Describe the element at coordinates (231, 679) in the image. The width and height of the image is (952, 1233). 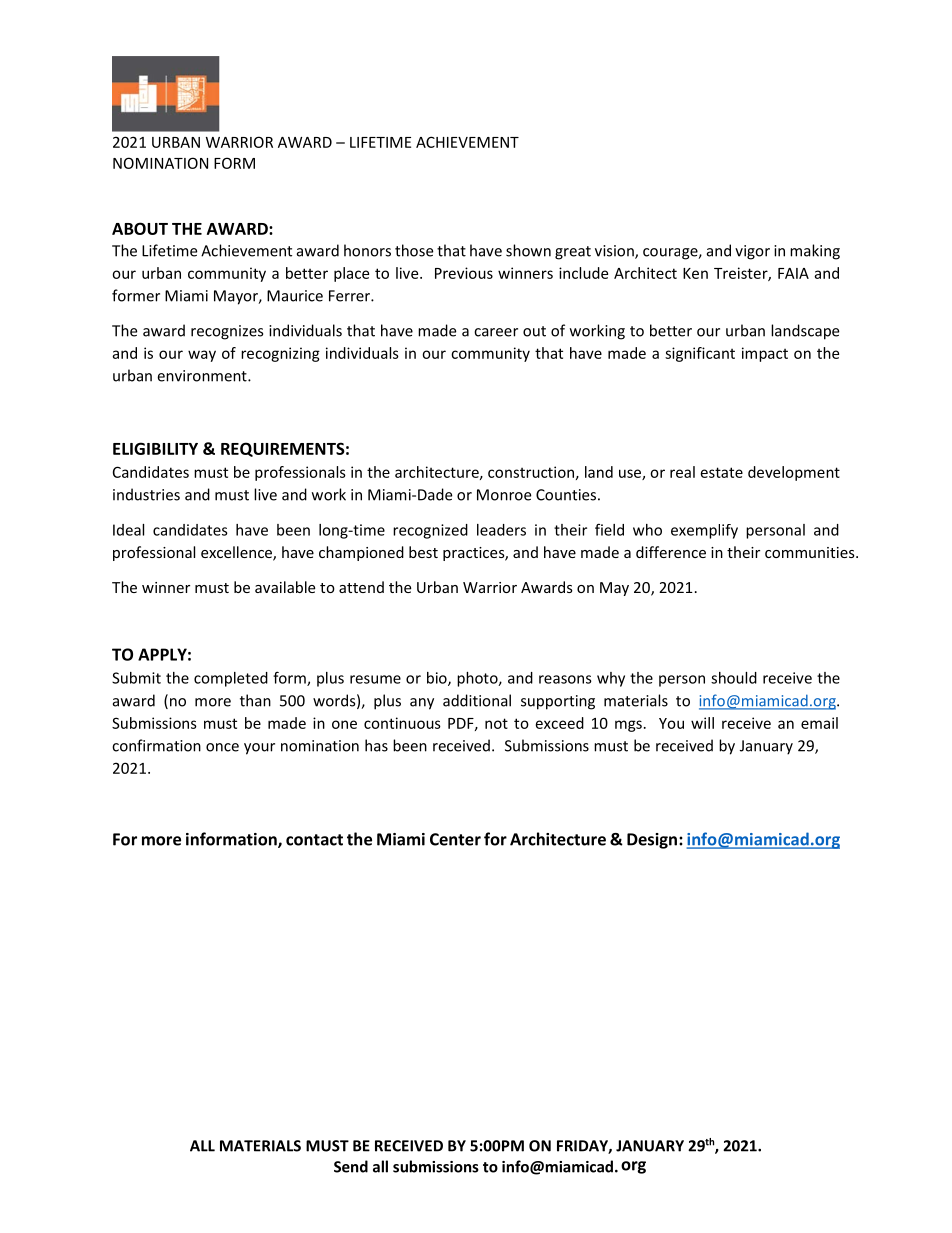
I see `completed` at that location.
